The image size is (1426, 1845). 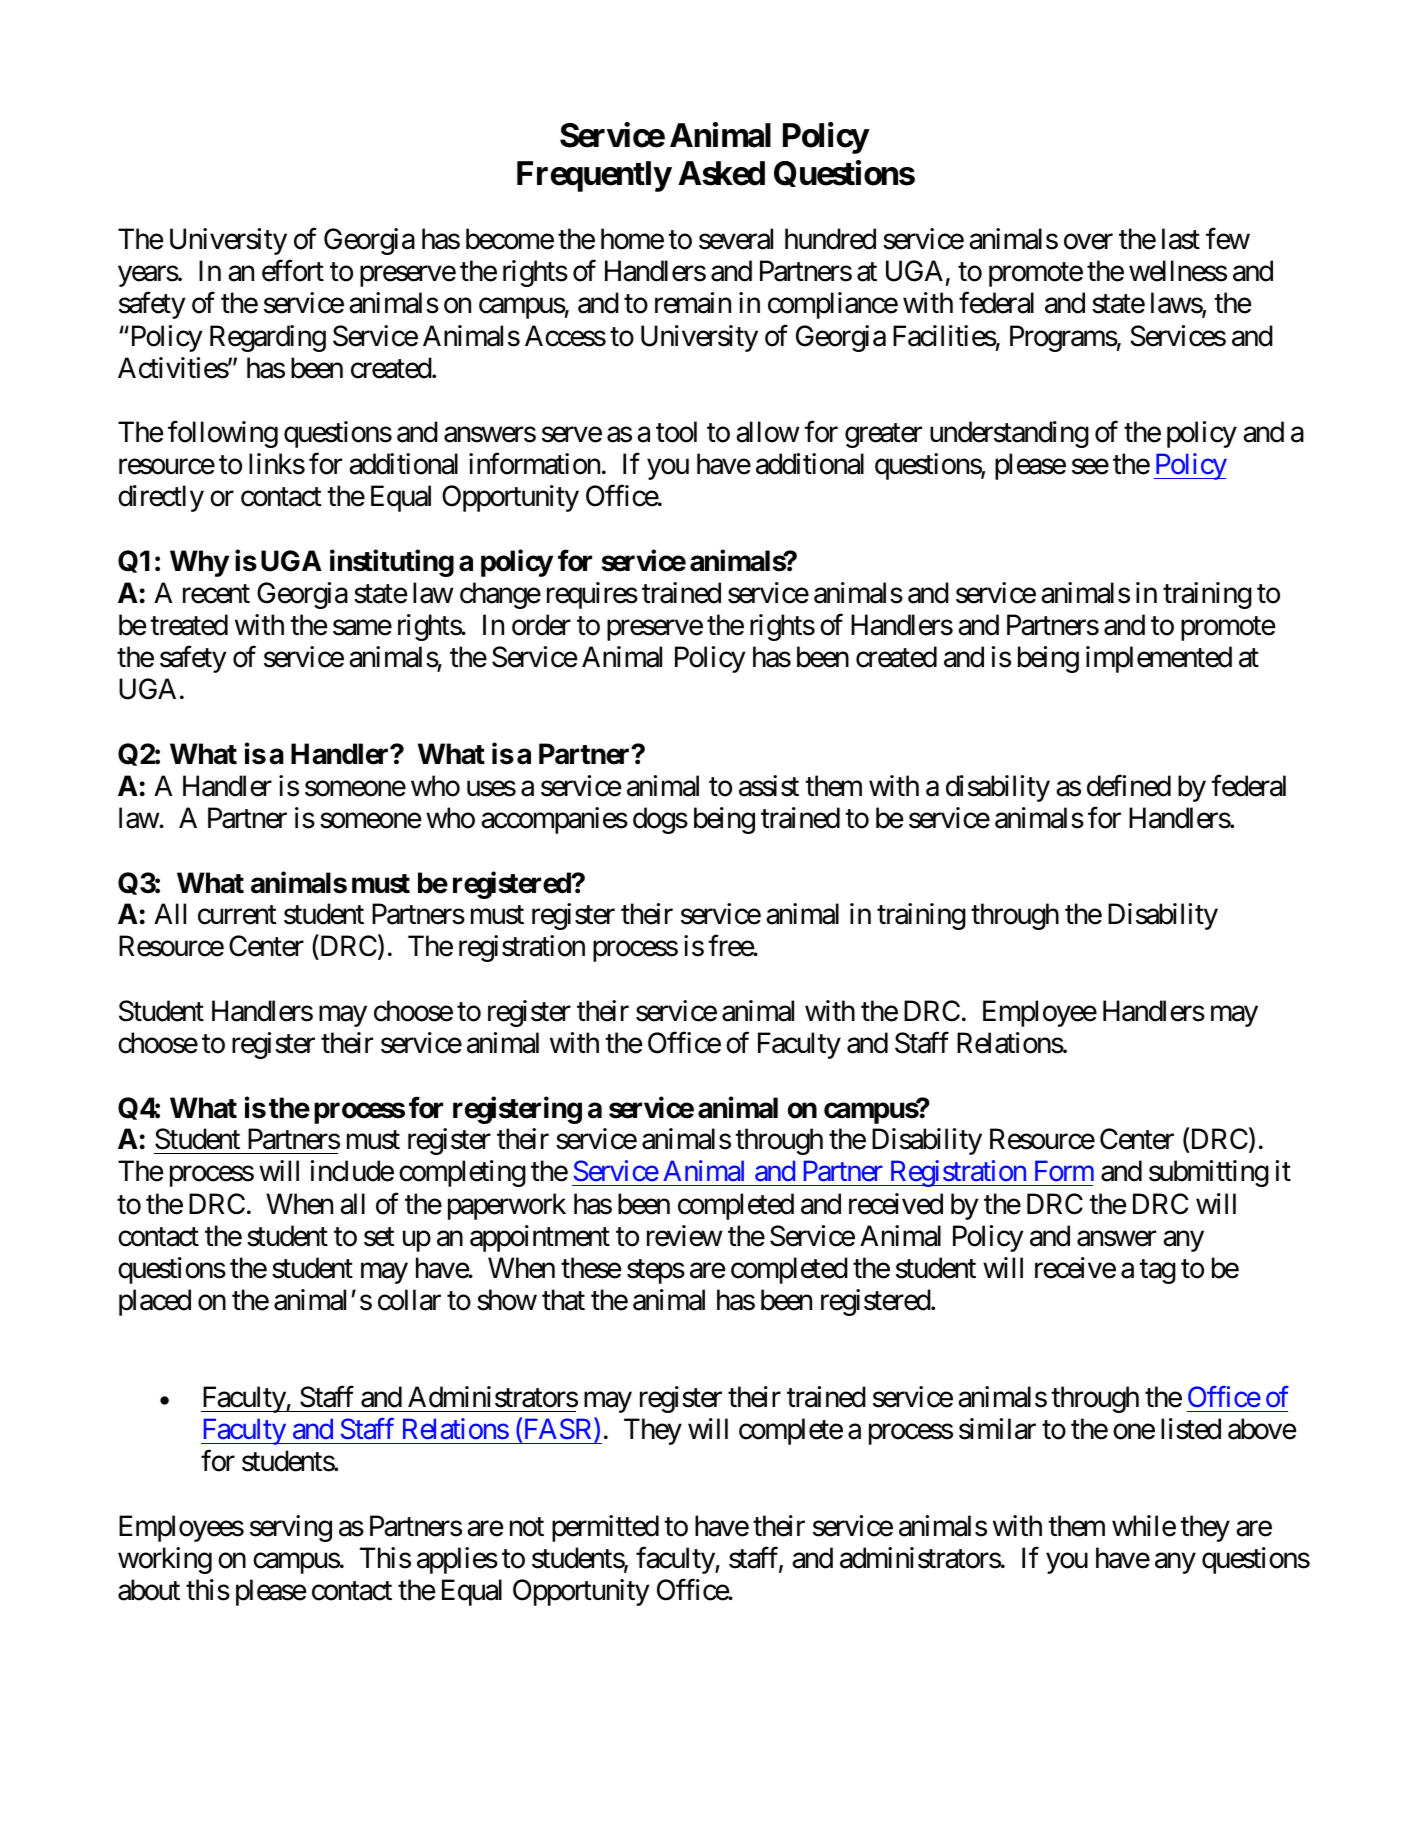 What do you see at coordinates (1088, 242) in the image?
I see `over` at bounding box center [1088, 242].
